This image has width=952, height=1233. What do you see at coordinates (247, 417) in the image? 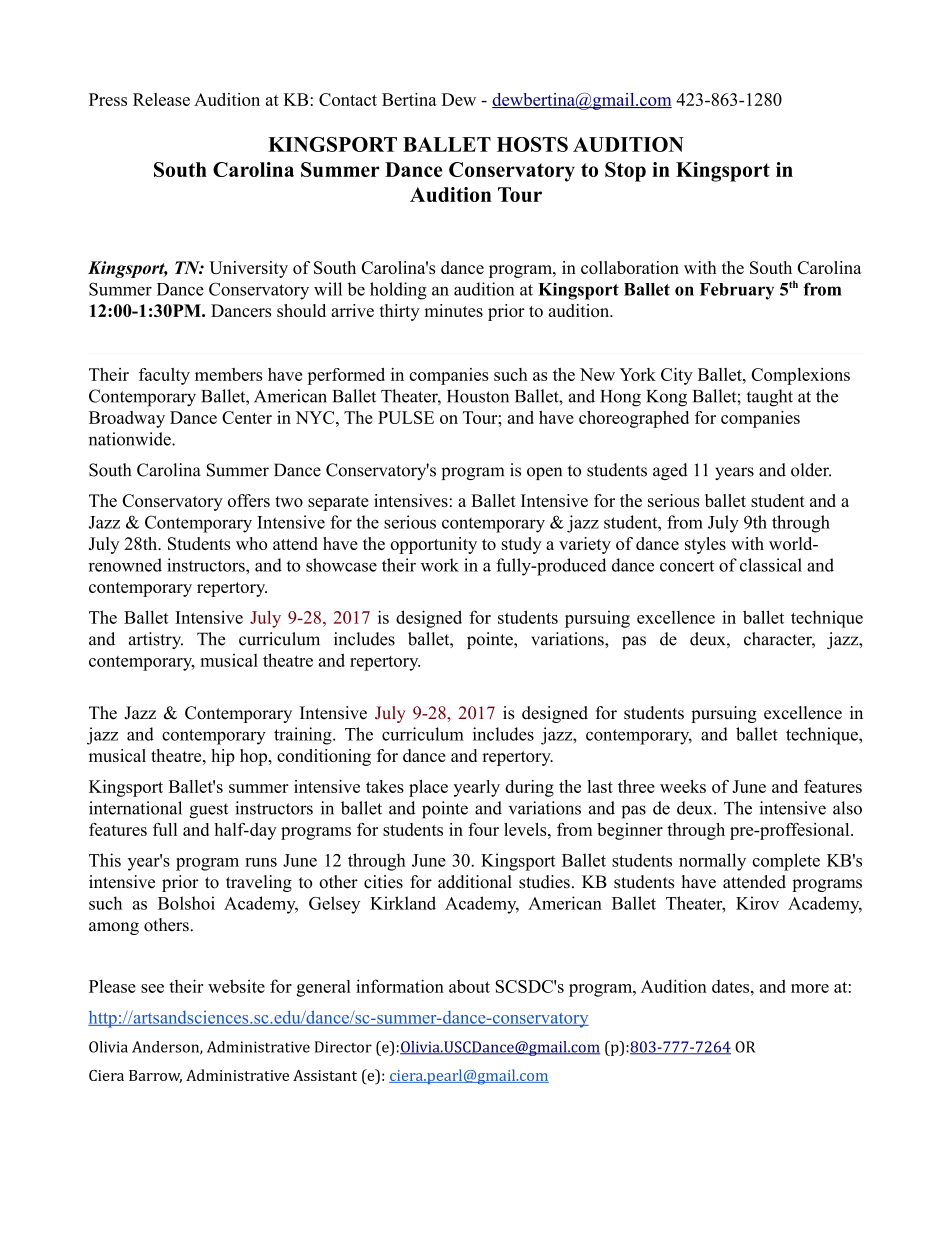
I see `Center` at bounding box center [247, 417].
